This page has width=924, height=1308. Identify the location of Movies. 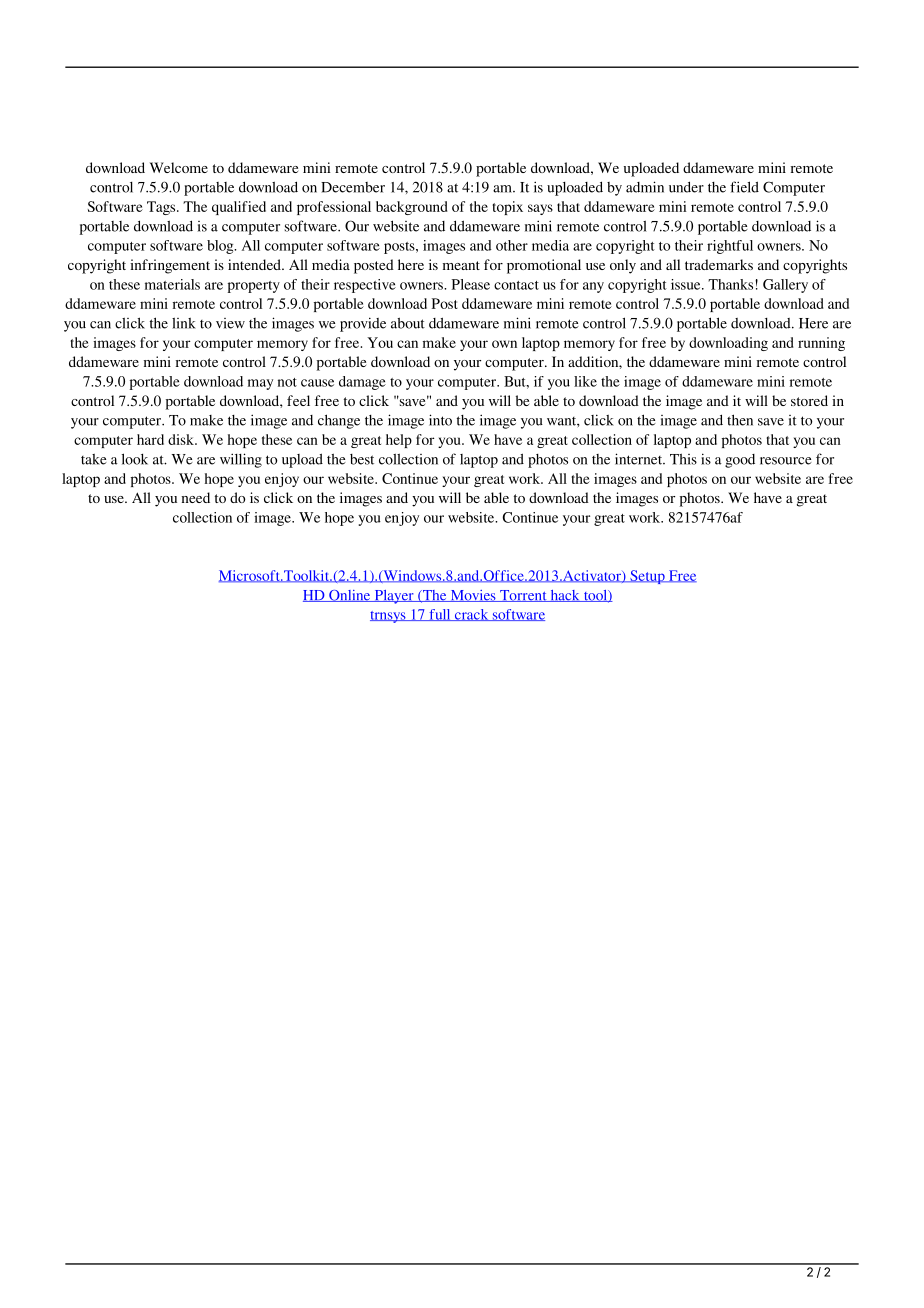
(473, 596).
